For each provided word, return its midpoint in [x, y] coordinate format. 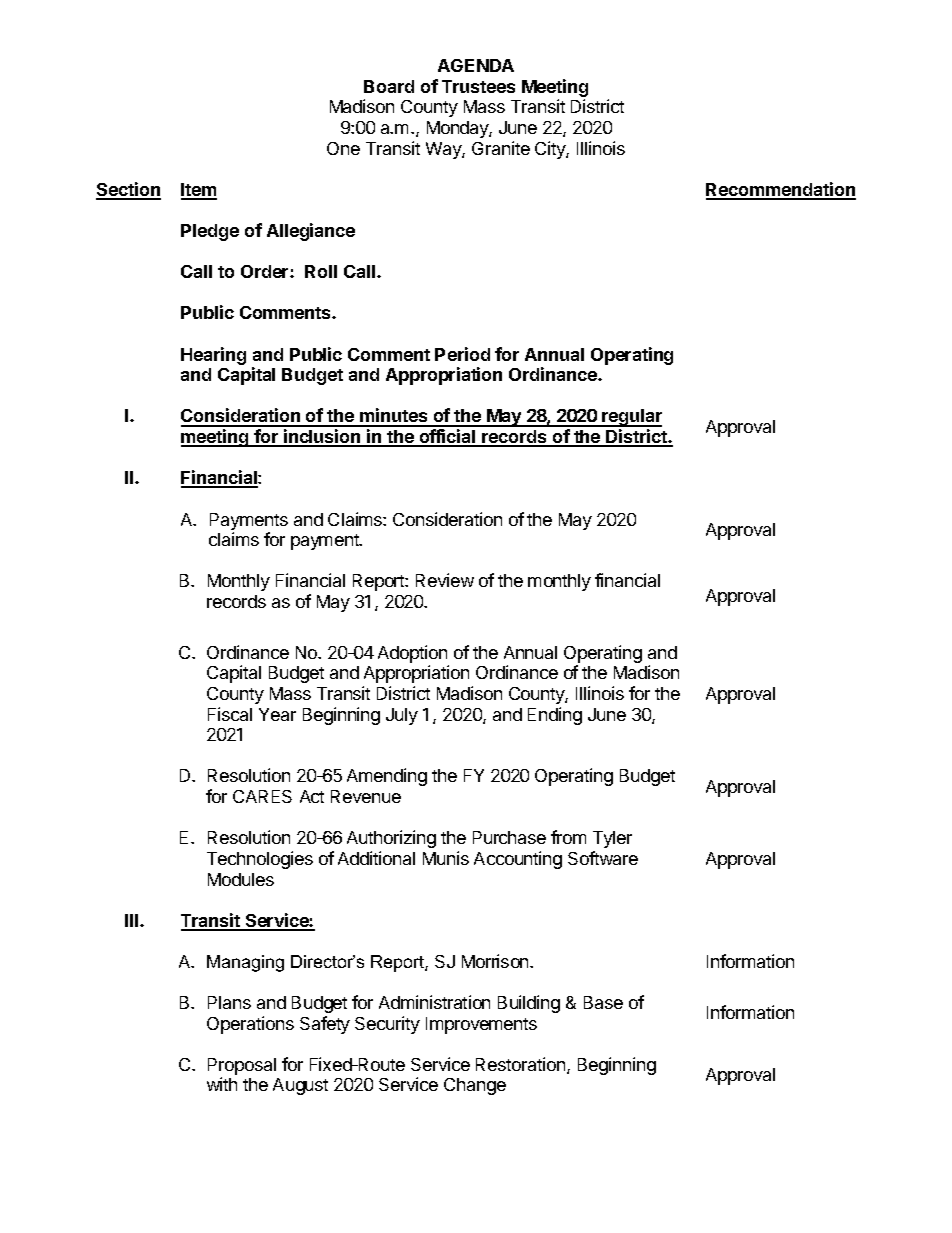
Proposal [242, 1068]
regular [631, 418]
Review [445, 580]
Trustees [478, 86]
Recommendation [781, 190]
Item [199, 191]
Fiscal [230, 714]
